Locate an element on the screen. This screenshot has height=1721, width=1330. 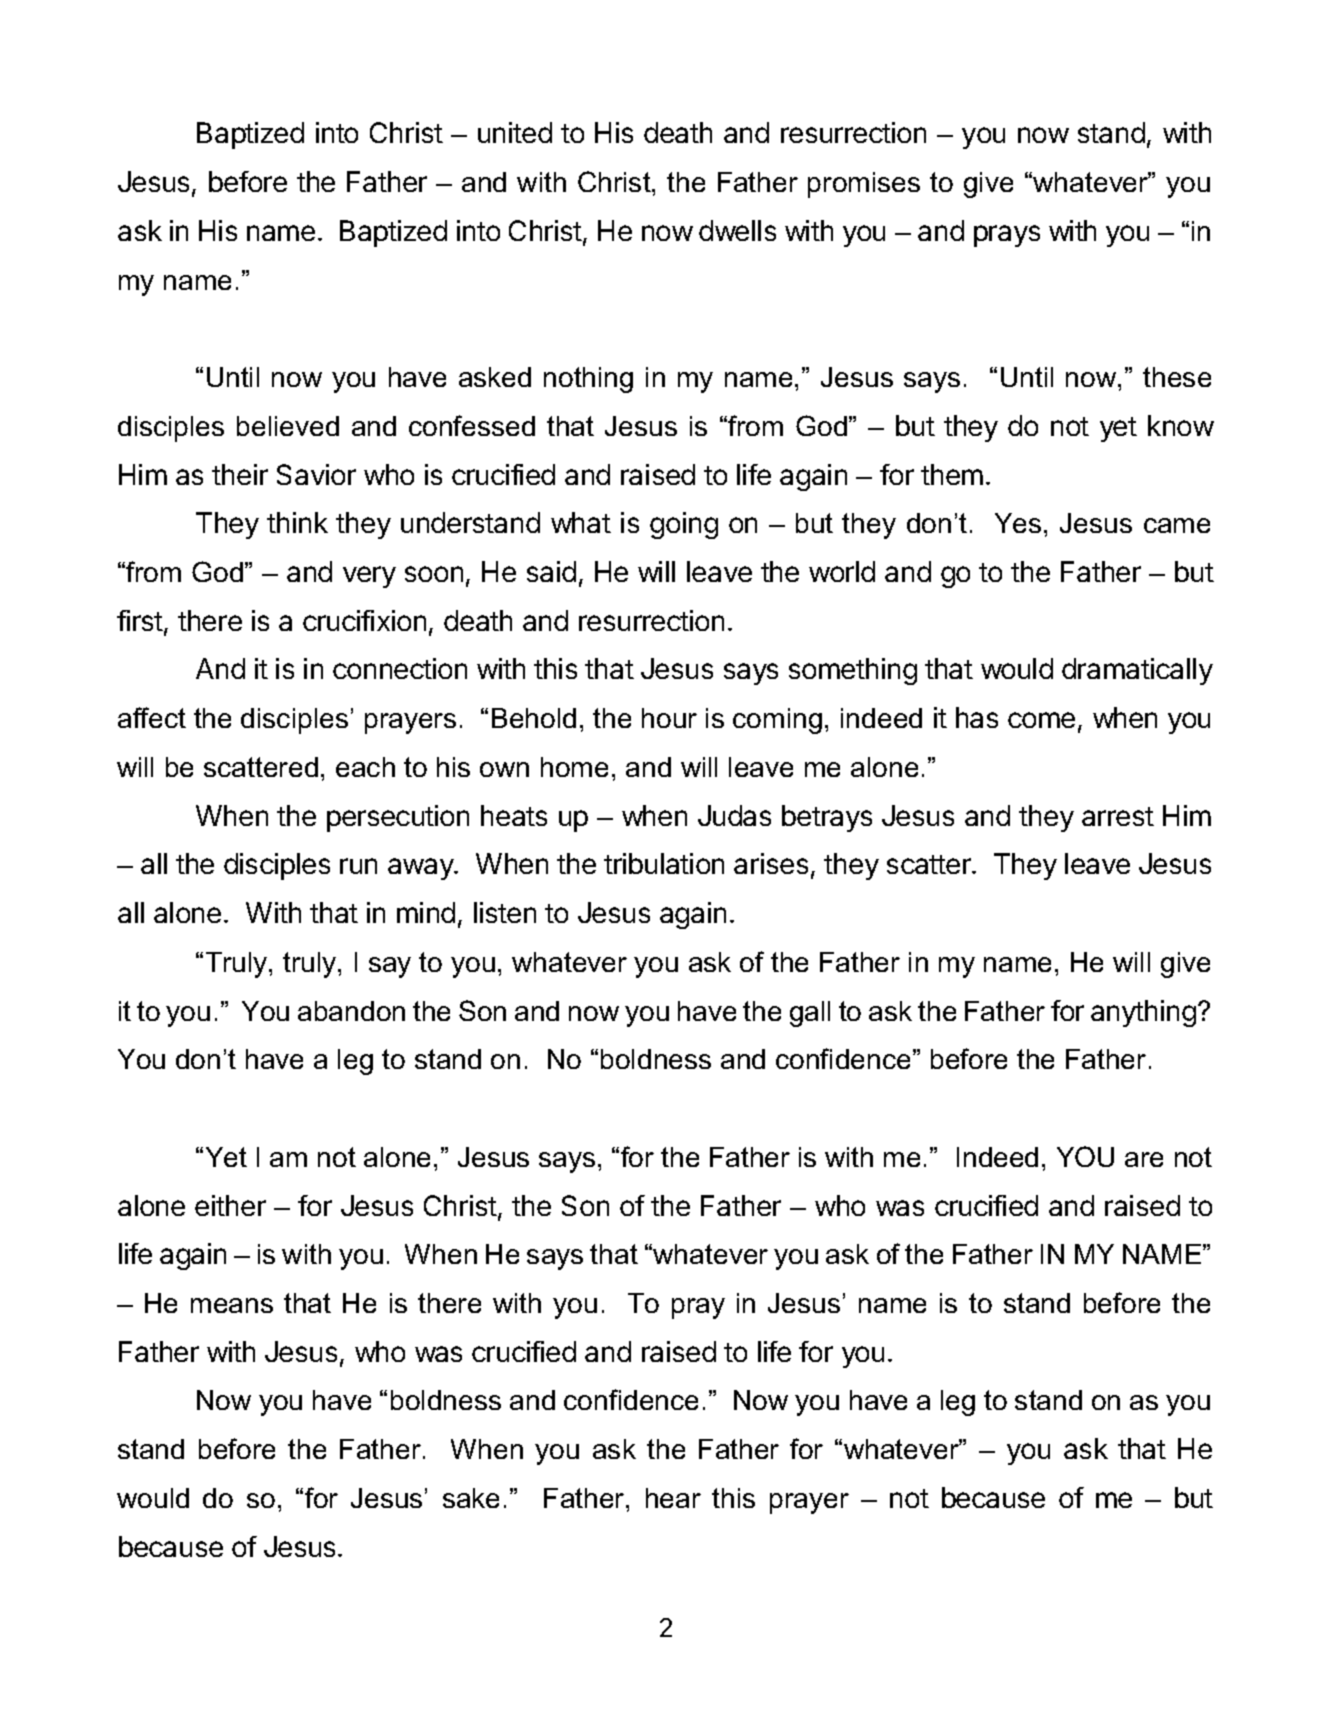
sake is located at coordinates (471, 1498).
